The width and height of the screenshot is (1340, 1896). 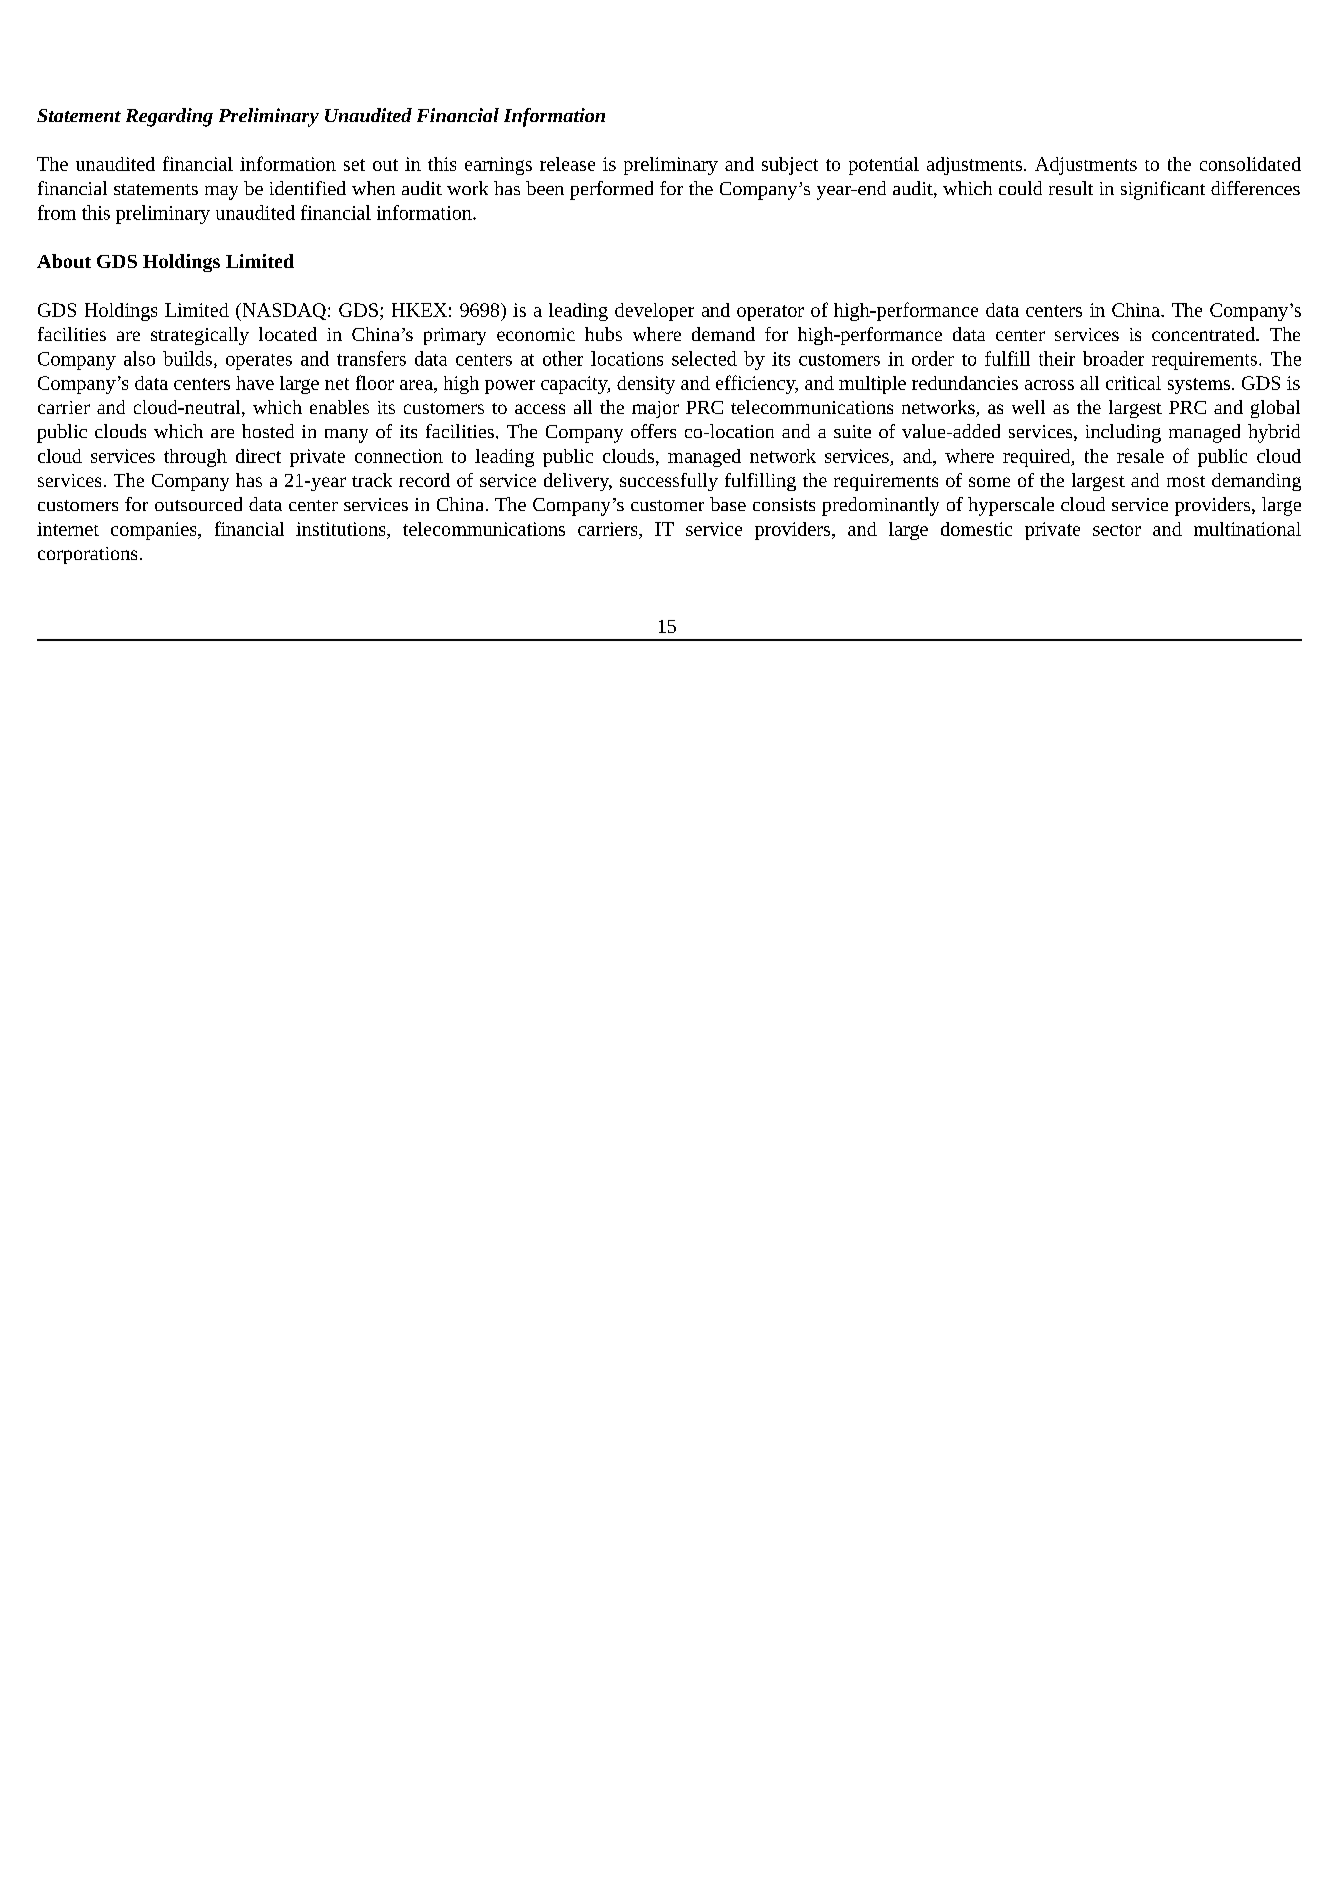 I want to click on sector, so click(x=1117, y=530).
